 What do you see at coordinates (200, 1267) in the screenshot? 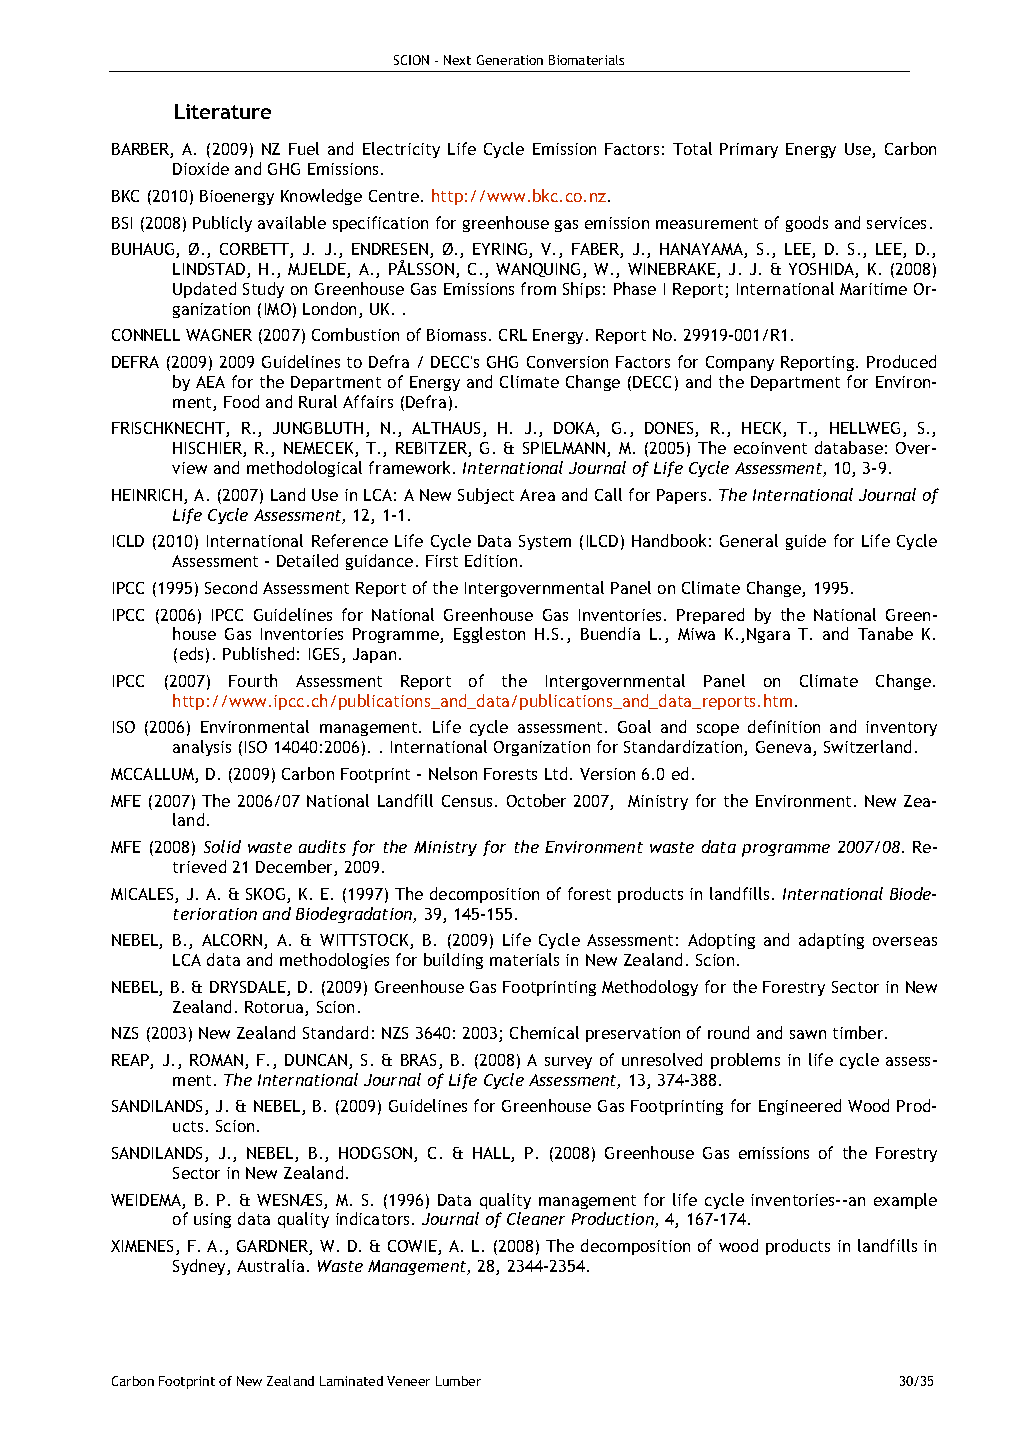
I see `Sydney` at bounding box center [200, 1267].
